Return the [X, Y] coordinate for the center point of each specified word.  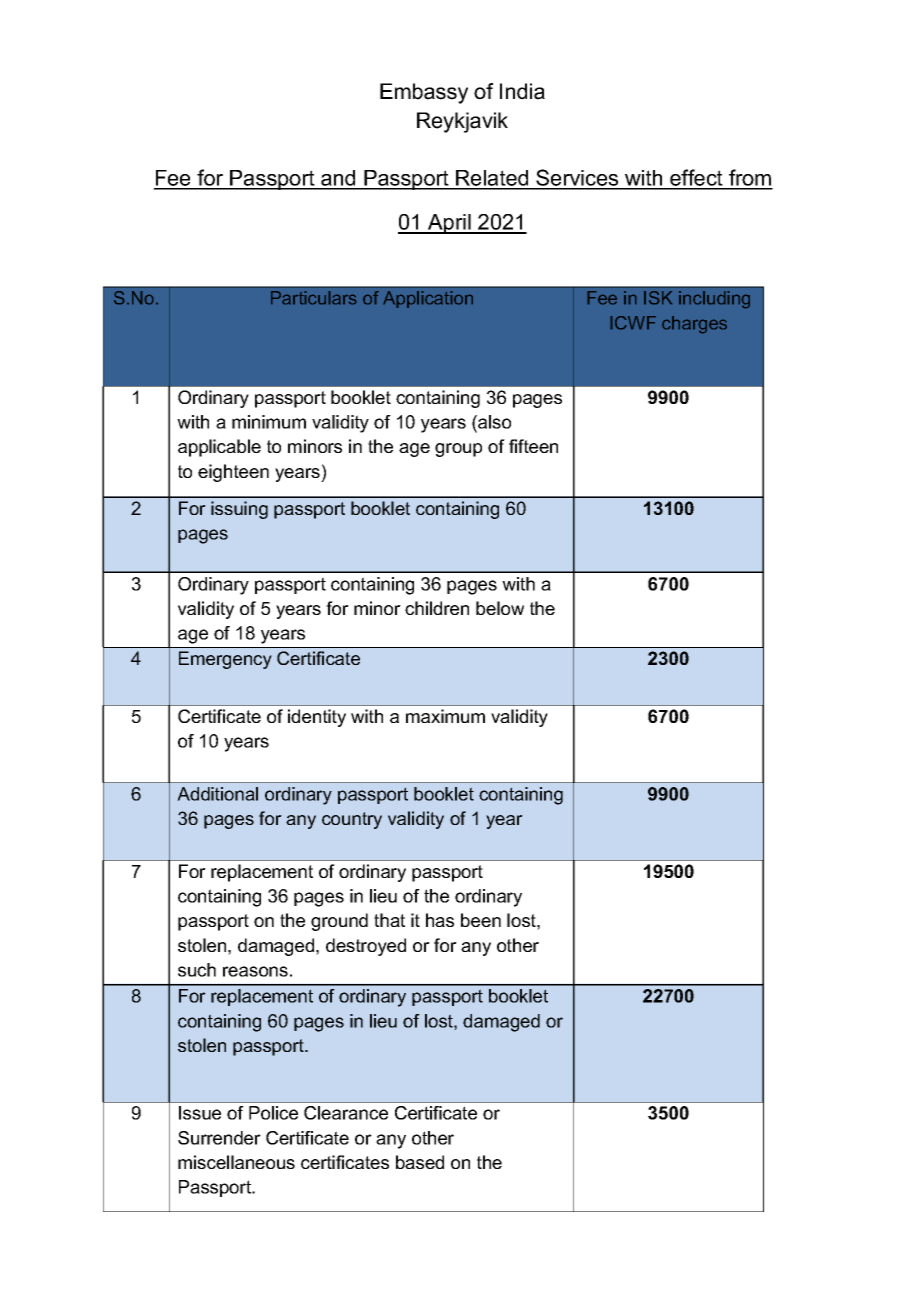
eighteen [233, 473]
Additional [217, 794]
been [481, 920]
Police [273, 1113]
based [420, 1162]
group [458, 450]
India [522, 91]
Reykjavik [462, 122]
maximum [445, 716]
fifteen [533, 446]
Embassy [424, 93]
